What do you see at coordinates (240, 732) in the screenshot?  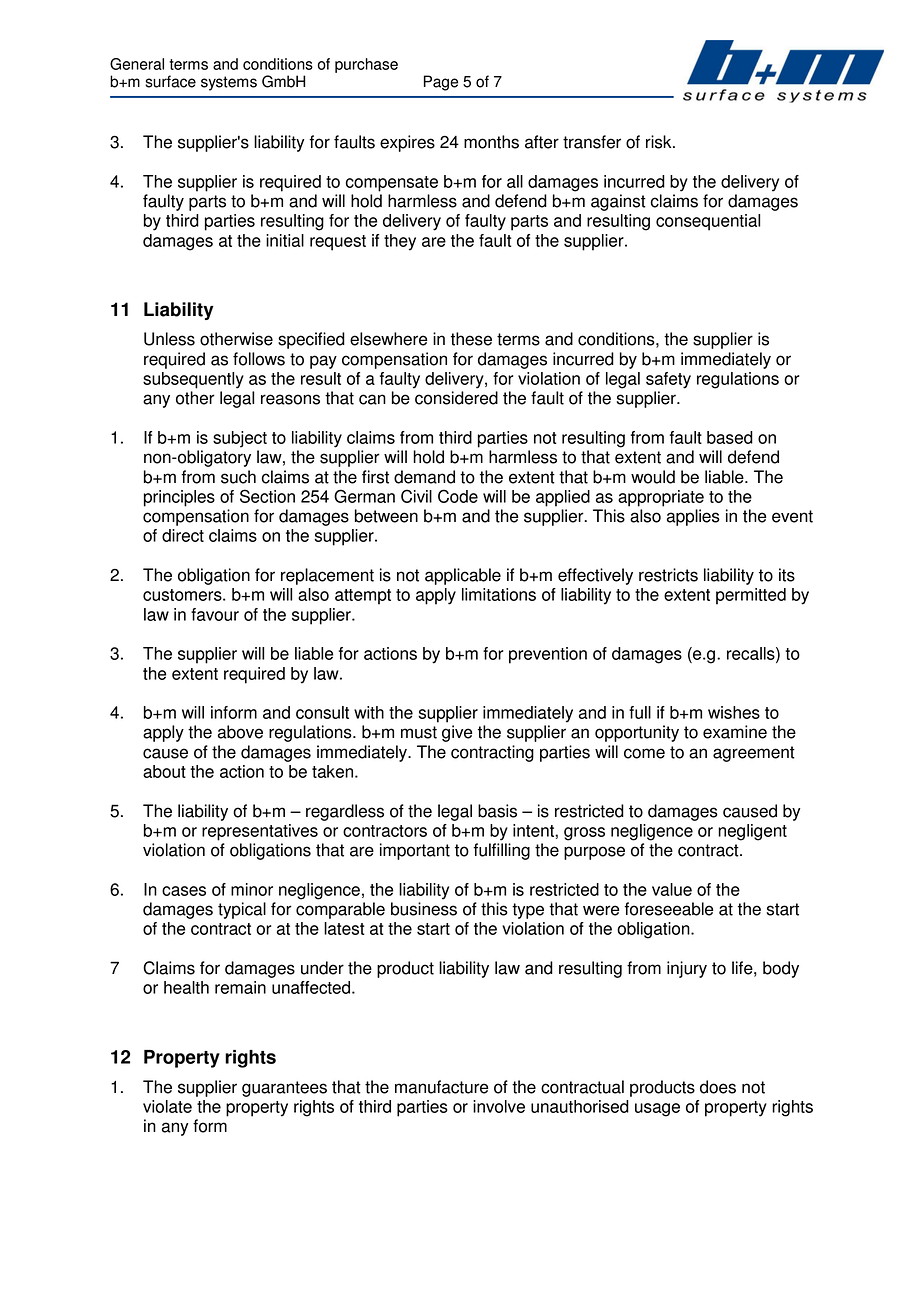 I see `above` at bounding box center [240, 732].
